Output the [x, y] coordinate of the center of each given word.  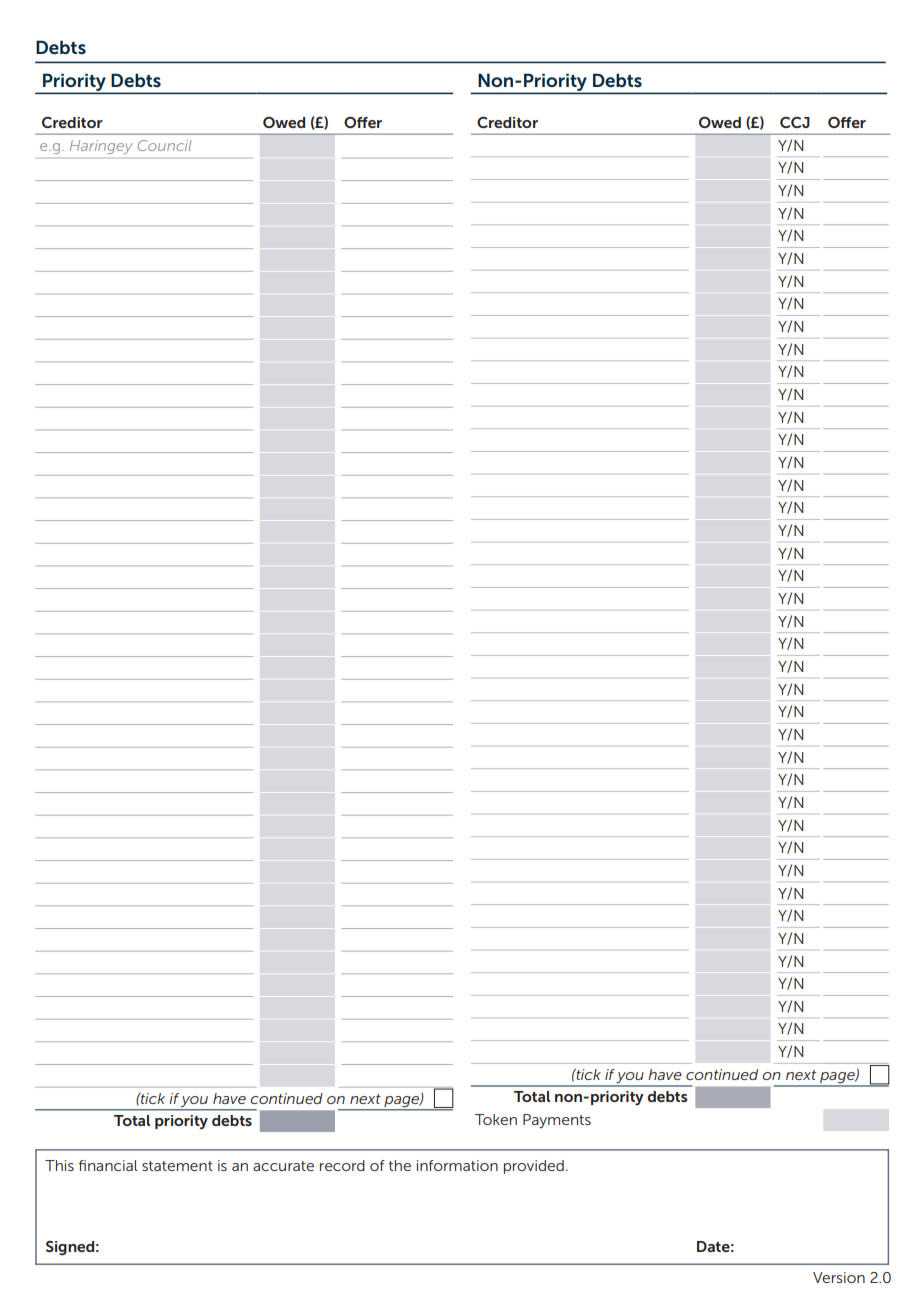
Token [496, 1119]
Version [839, 1277]
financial [108, 1165]
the [400, 1165]
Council [164, 145]
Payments [557, 1121]
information [457, 1165]
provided [534, 1167]
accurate [283, 1166]
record [342, 1165]
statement [177, 1166]
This [59, 1165]
